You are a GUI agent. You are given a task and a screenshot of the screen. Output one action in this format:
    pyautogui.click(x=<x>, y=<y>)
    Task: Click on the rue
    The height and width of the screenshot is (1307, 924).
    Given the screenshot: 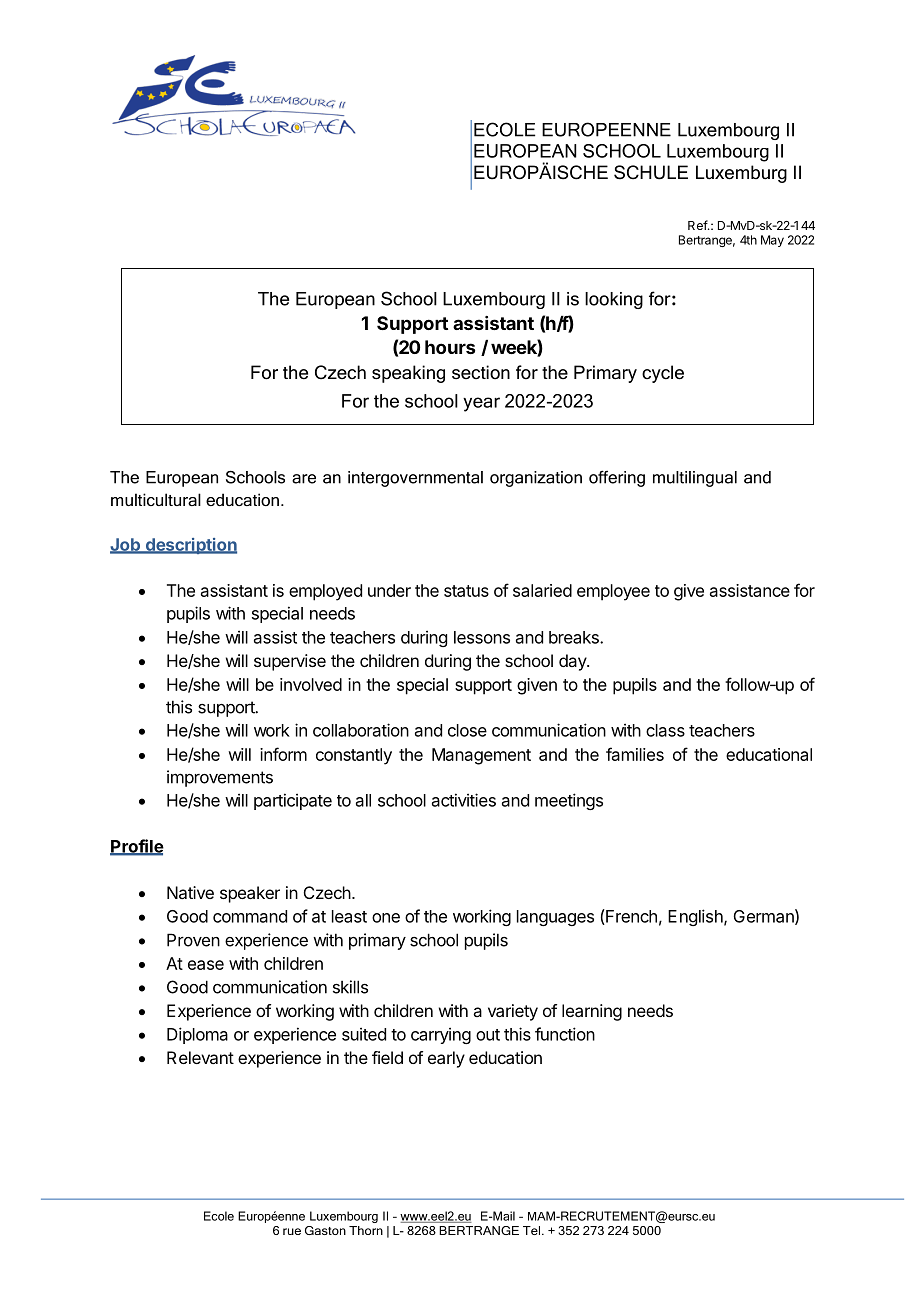 What is the action you would take?
    pyautogui.click(x=292, y=1231)
